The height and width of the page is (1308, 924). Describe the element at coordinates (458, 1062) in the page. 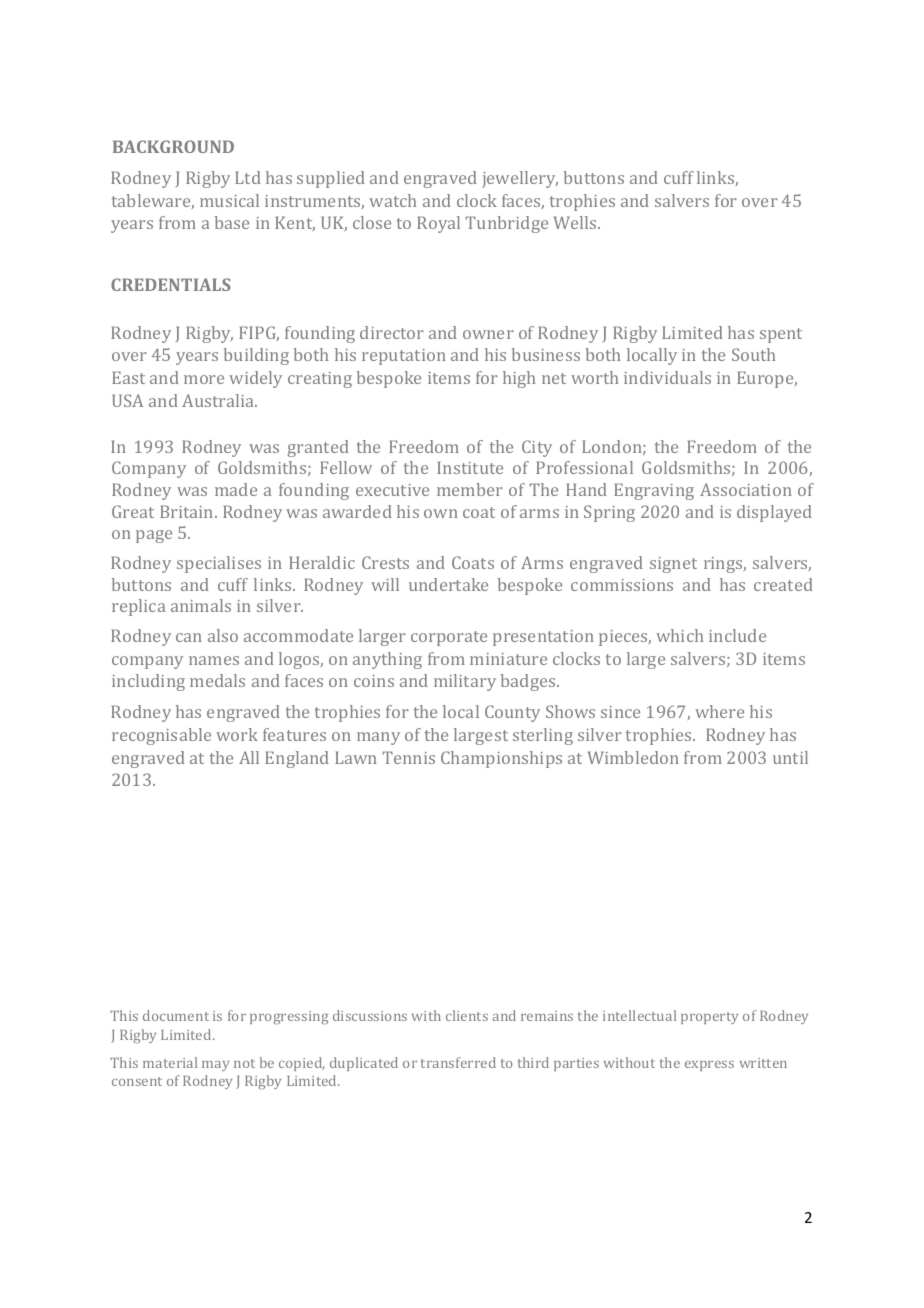

I see `transferred` at that location.
